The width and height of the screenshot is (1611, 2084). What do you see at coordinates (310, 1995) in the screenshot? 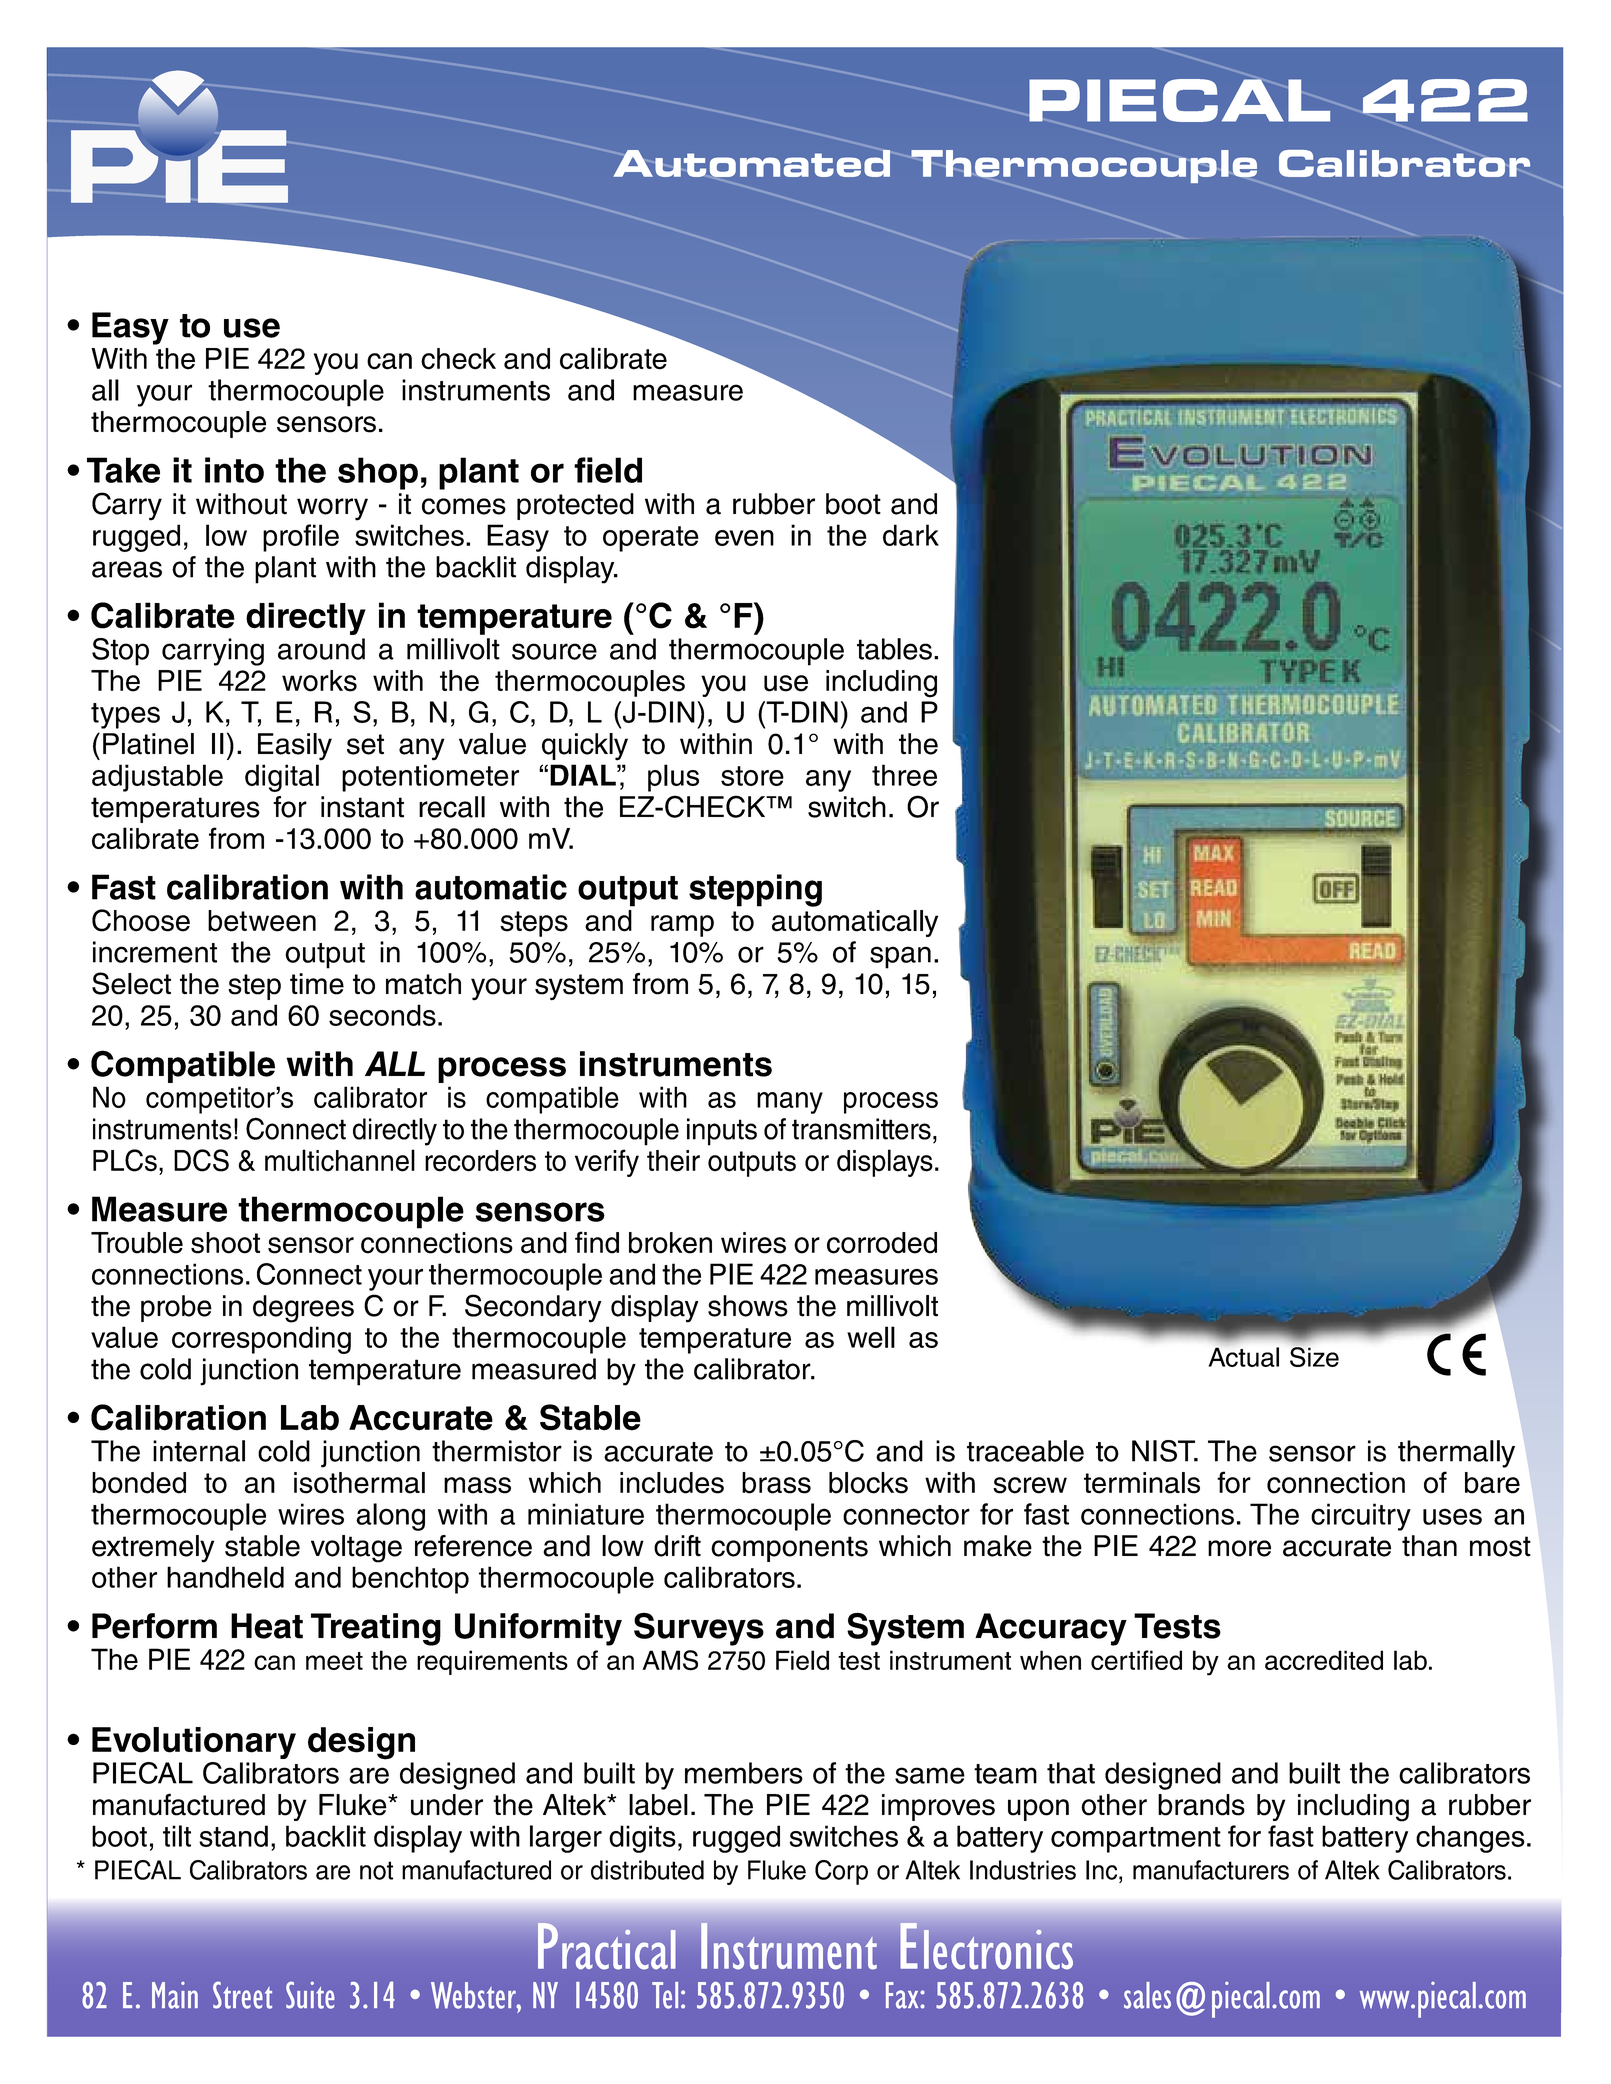
I see `Suite` at bounding box center [310, 1995].
